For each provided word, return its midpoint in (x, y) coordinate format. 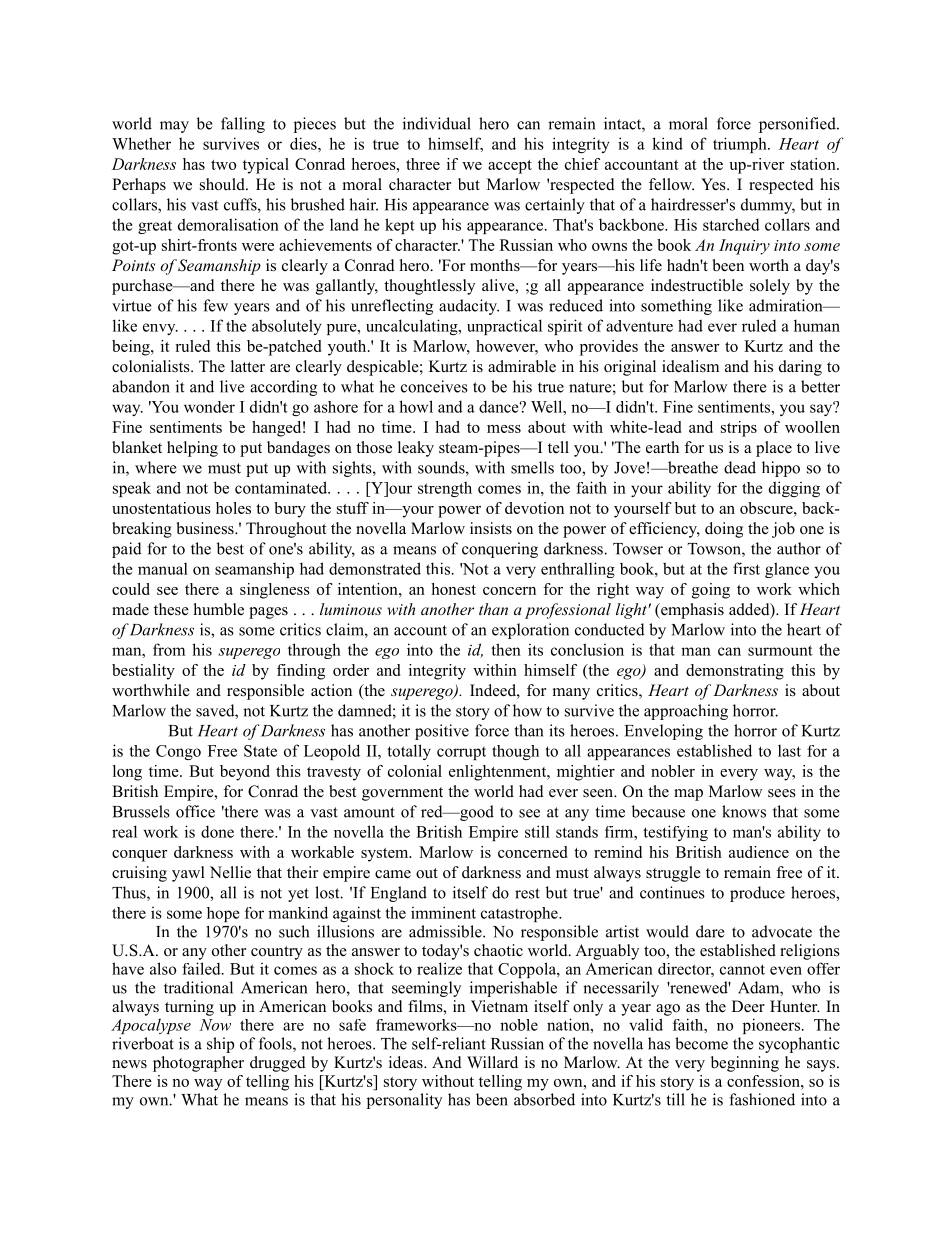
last (789, 751)
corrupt (461, 753)
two (223, 165)
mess (504, 429)
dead (740, 467)
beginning (745, 1064)
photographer (198, 1064)
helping (192, 449)
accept (510, 167)
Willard (492, 1062)
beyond (245, 773)
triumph (741, 145)
